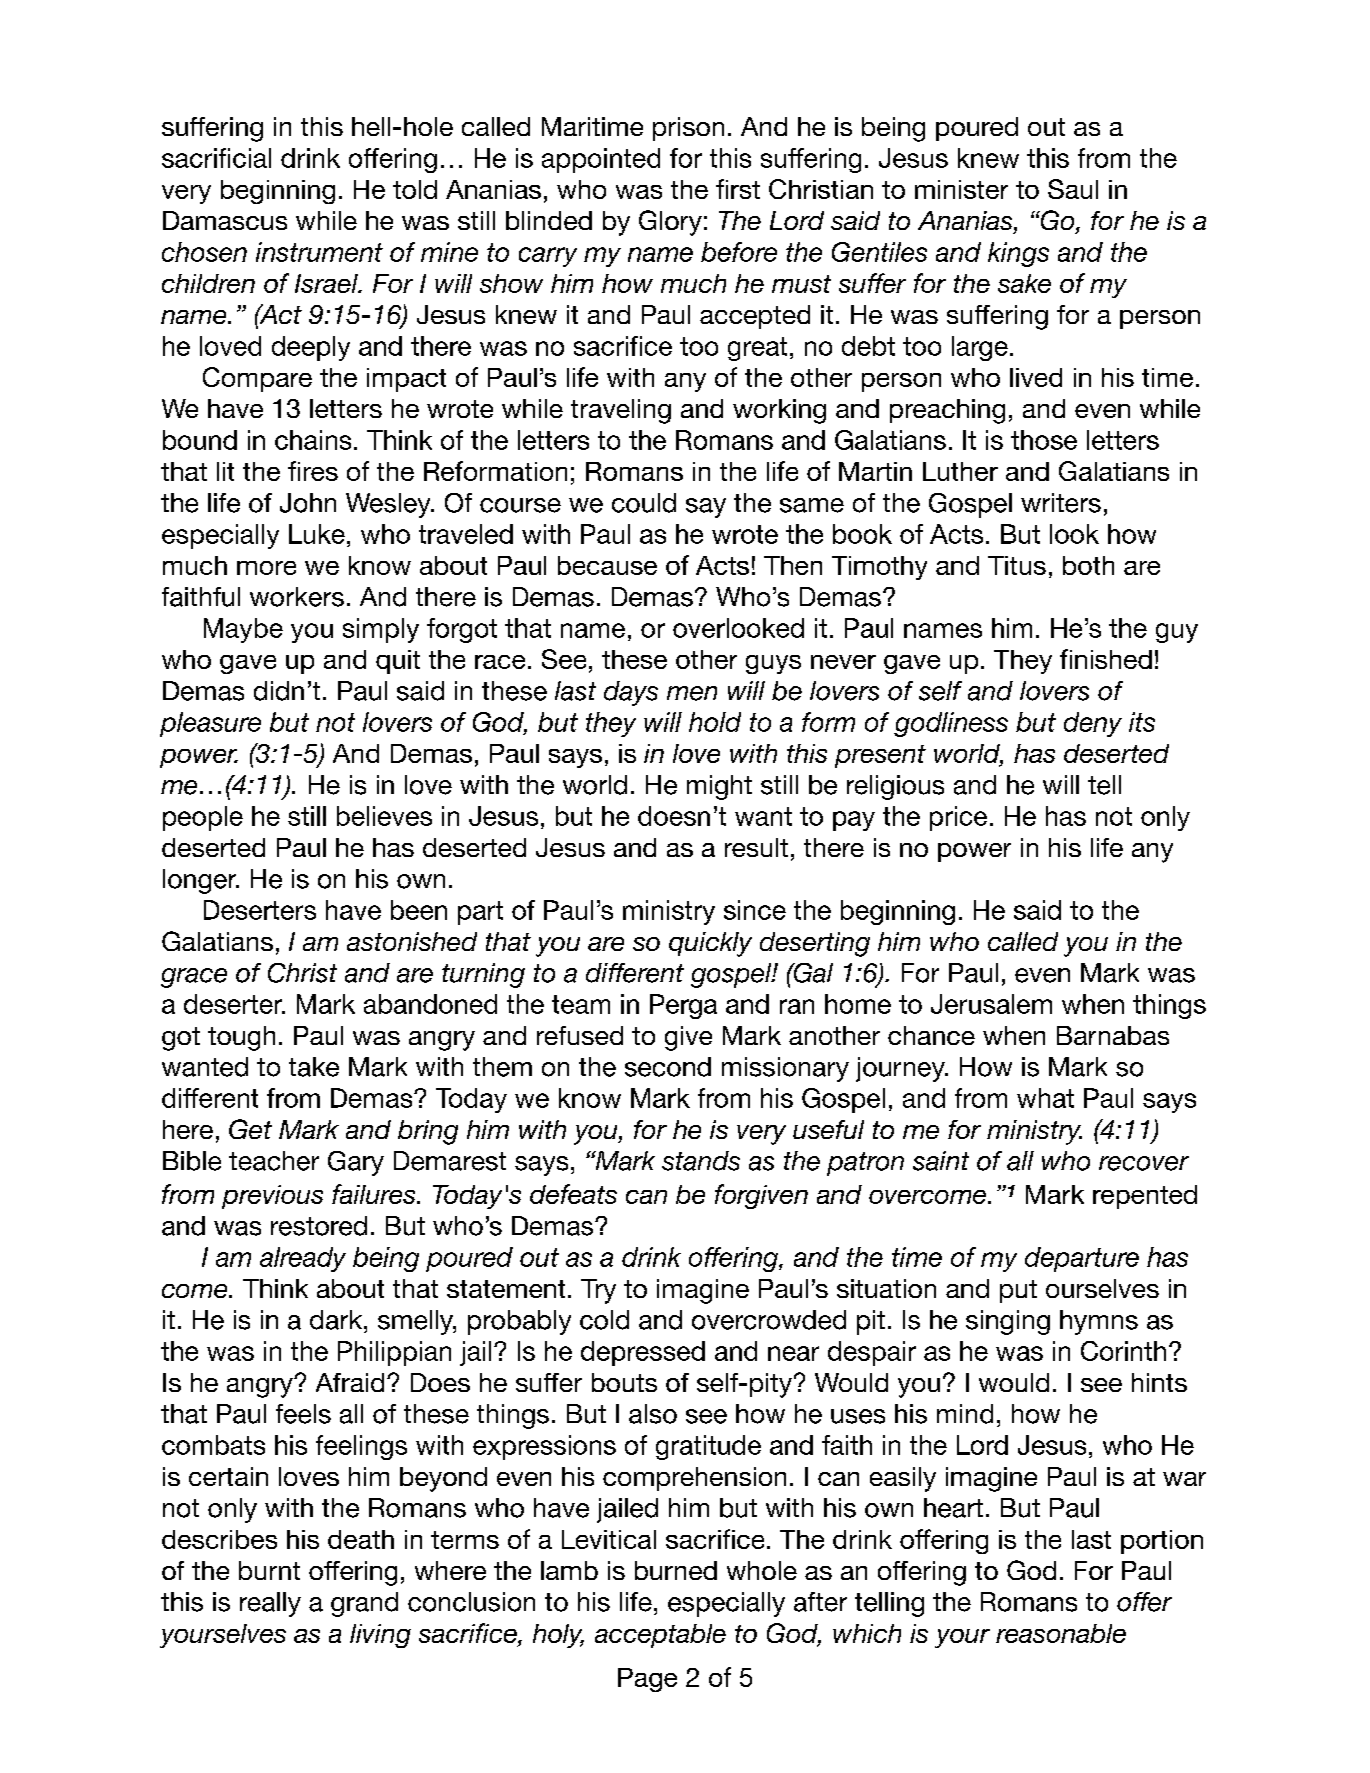 The image size is (1370, 1773). I want to click on prison, so click(688, 129).
